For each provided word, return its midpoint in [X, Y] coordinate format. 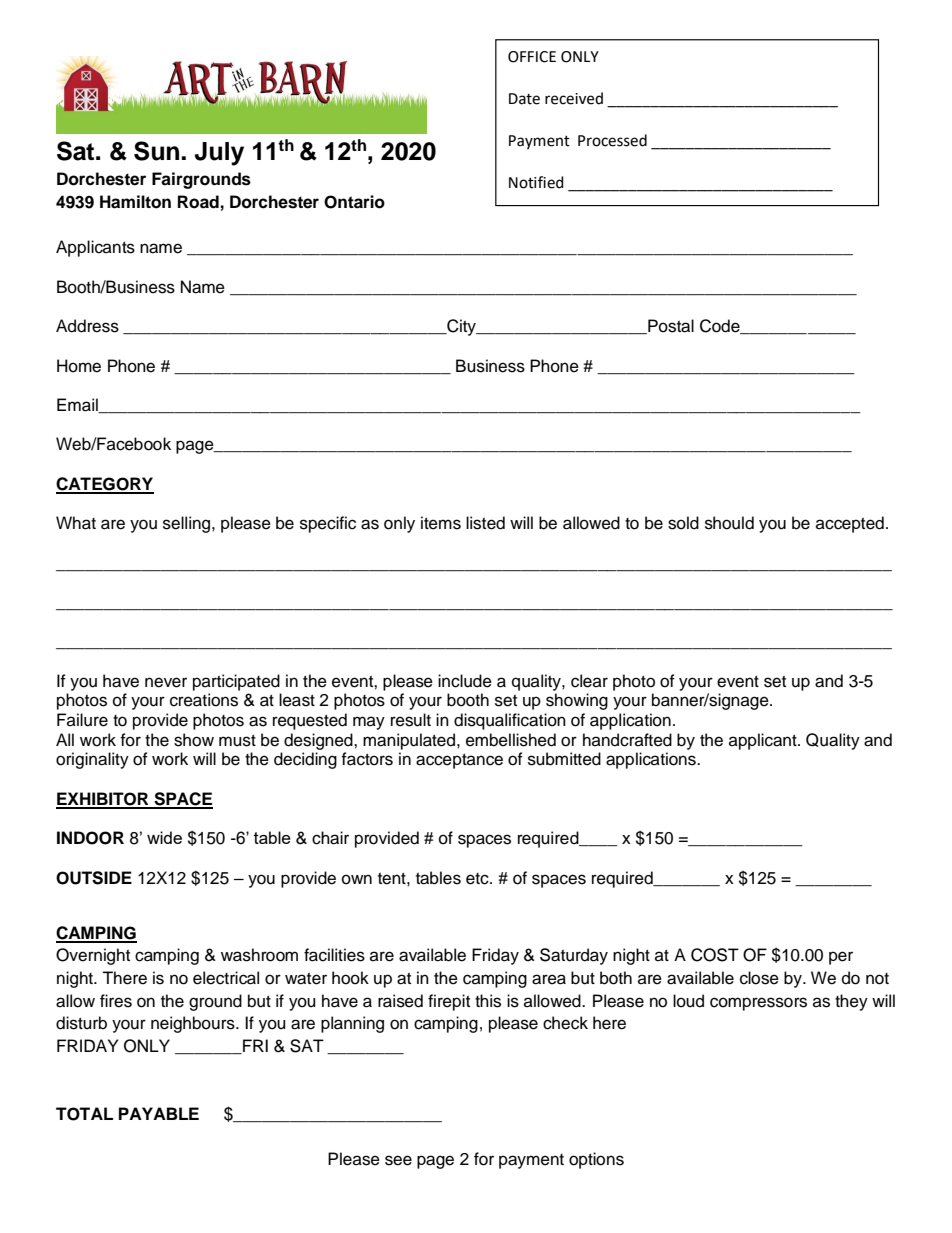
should [729, 523]
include [465, 681]
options [596, 1160]
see [398, 1160]
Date [524, 99]
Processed [612, 140]
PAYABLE [159, 1113]
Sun [156, 151]
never [166, 682]
